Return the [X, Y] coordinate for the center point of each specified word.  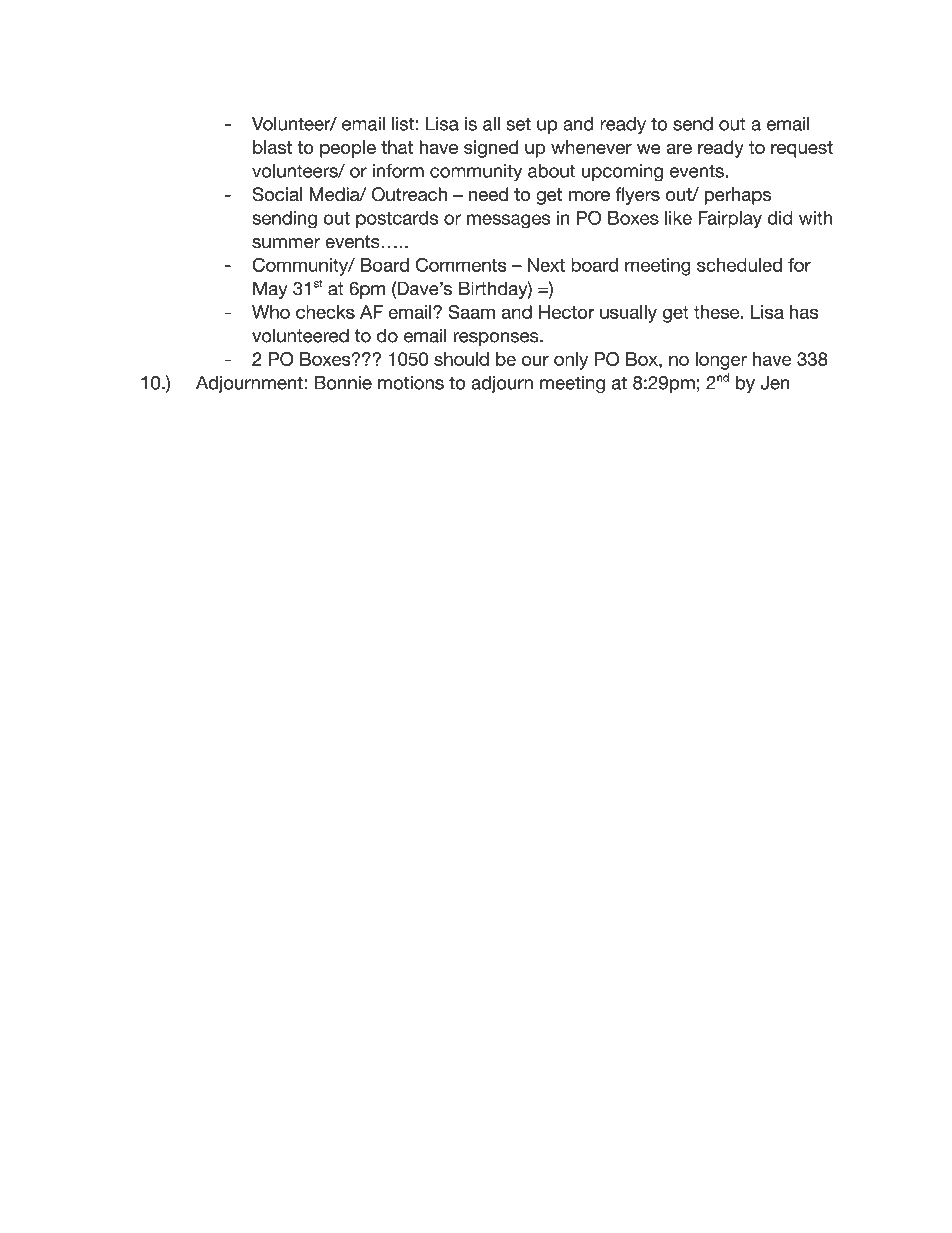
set [518, 124]
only [571, 361]
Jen [775, 383]
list [403, 123]
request [802, 149]
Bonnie [343, 383]
